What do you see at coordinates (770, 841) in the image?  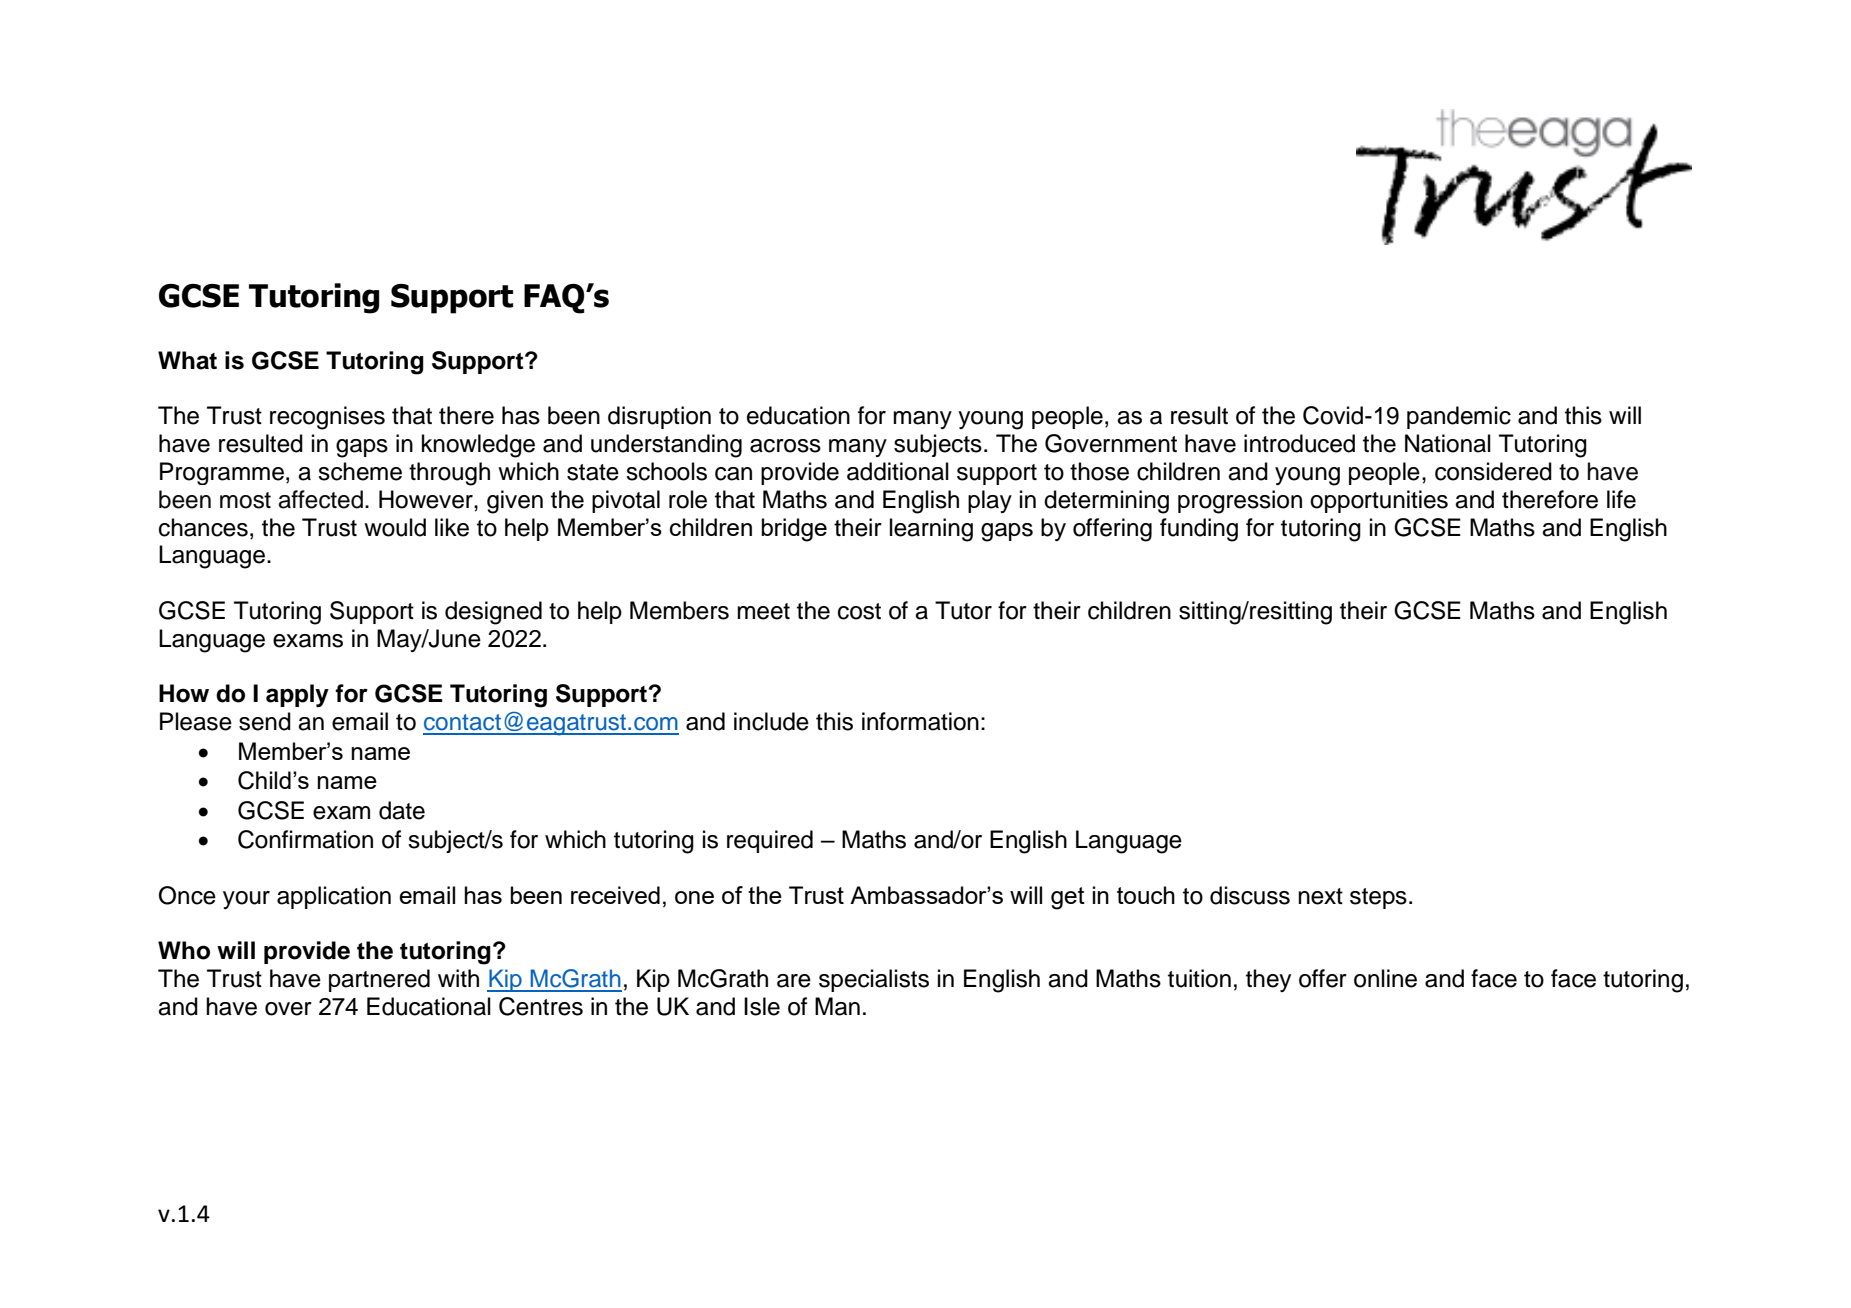 I see `required` at bounding box center [770, 841].
